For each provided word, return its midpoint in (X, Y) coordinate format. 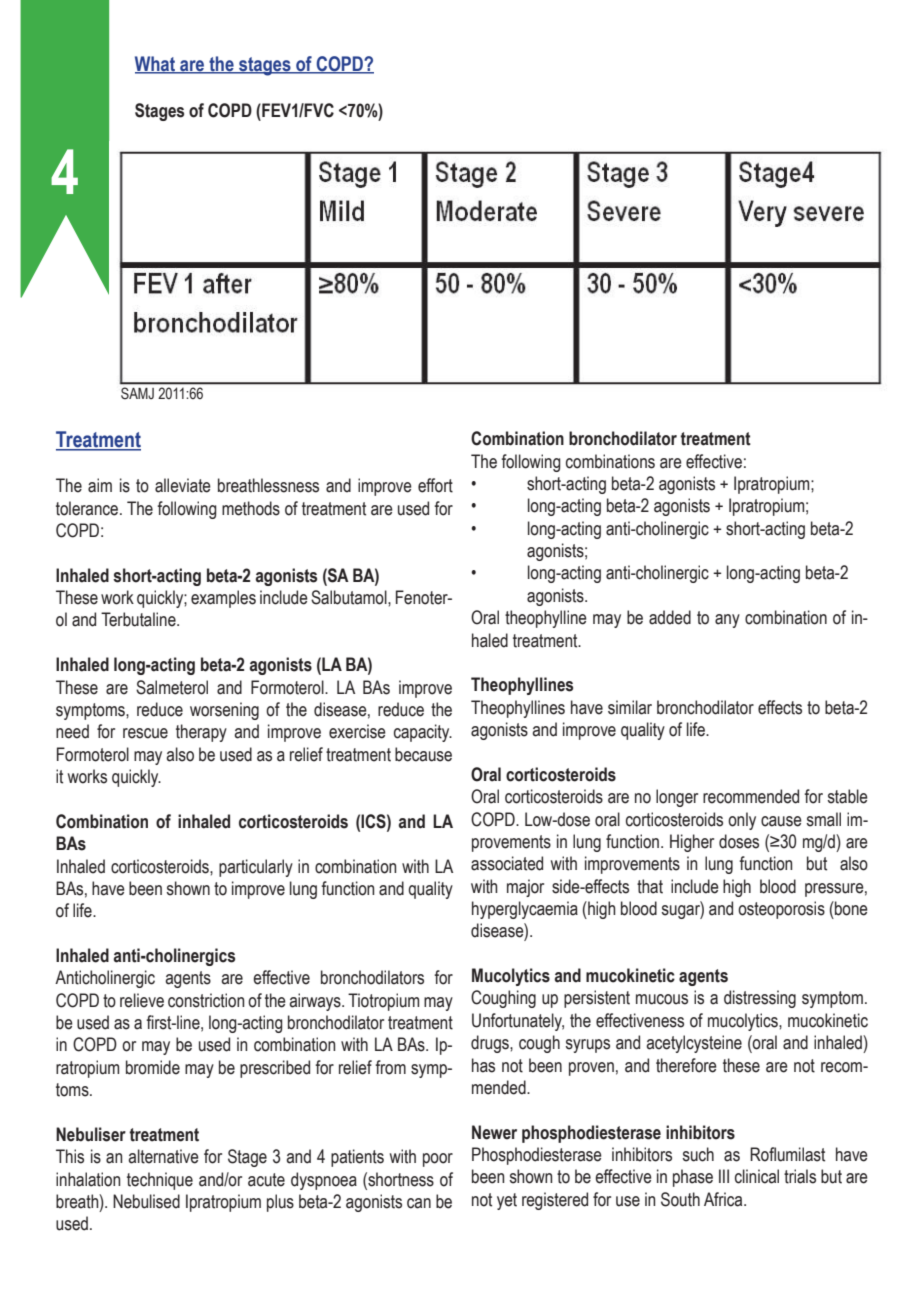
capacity (423, 733)
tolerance (88, 508)
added (670, 617)
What (156, 64)
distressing (760, 999)
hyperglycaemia (525, 910)
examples (223, 599)
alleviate (183, 485)
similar (630, 707)
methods (251, 508)
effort (435, 485)
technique (160, 1181)
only (742, 821)
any (727, 621)
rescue (145, 733)
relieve (142, 1000)
